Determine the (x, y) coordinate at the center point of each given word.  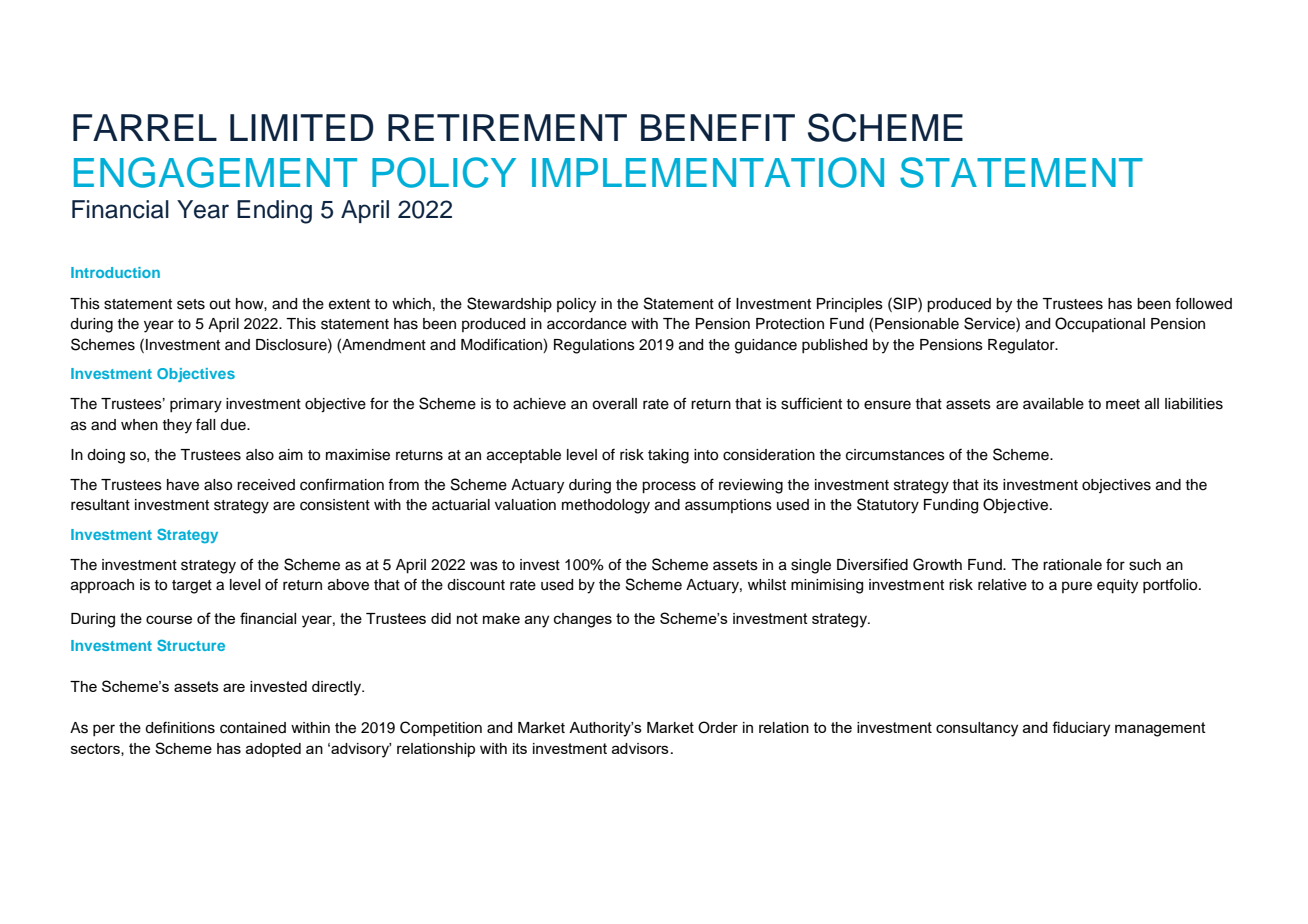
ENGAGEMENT (215, 172)
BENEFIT (718, 127)
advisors (640, 748)
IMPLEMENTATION (708, 172)
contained (253, 728)
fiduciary (1081, 729)
